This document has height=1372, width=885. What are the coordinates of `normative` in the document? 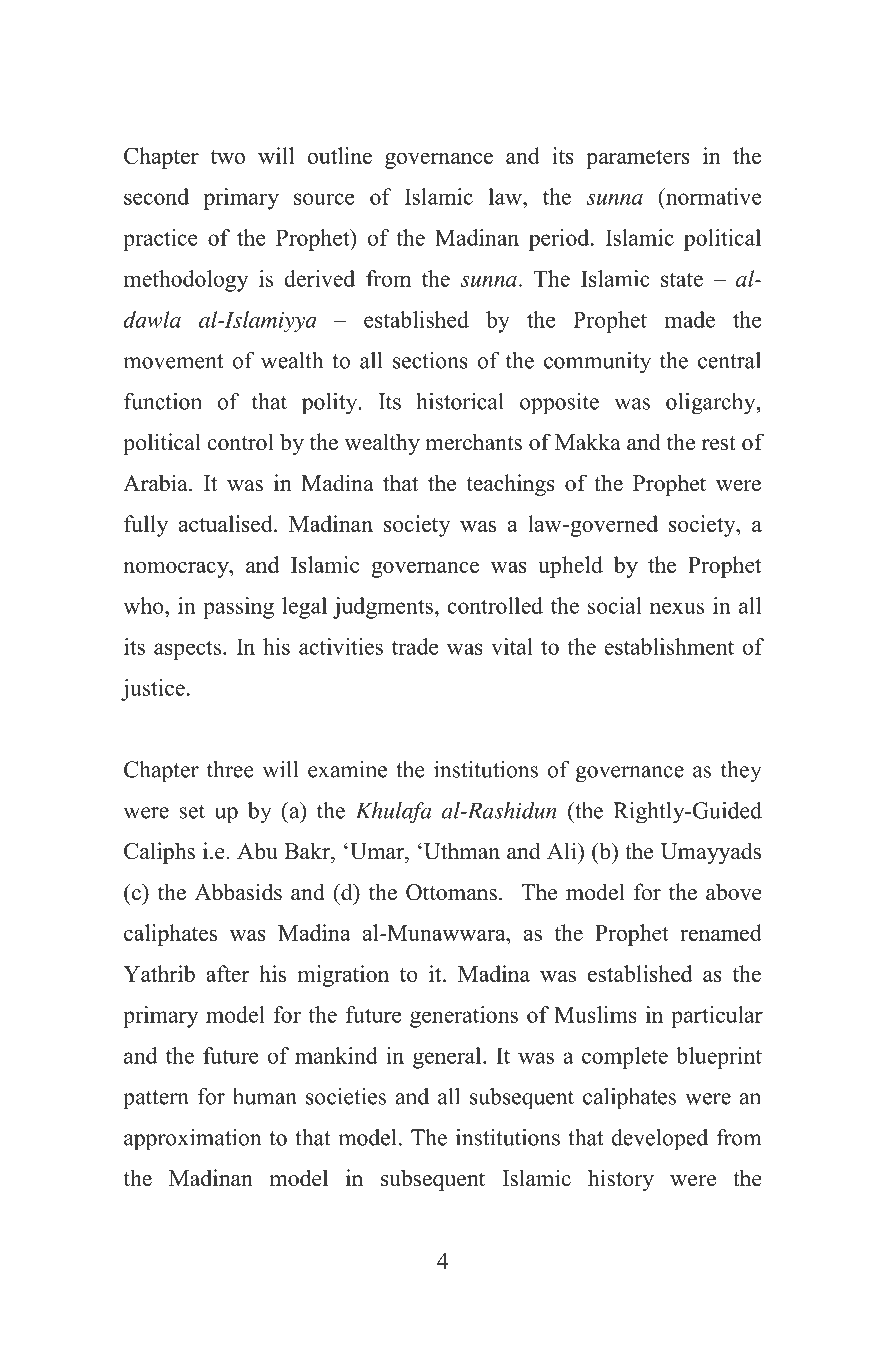 It's located at (712, 196).
